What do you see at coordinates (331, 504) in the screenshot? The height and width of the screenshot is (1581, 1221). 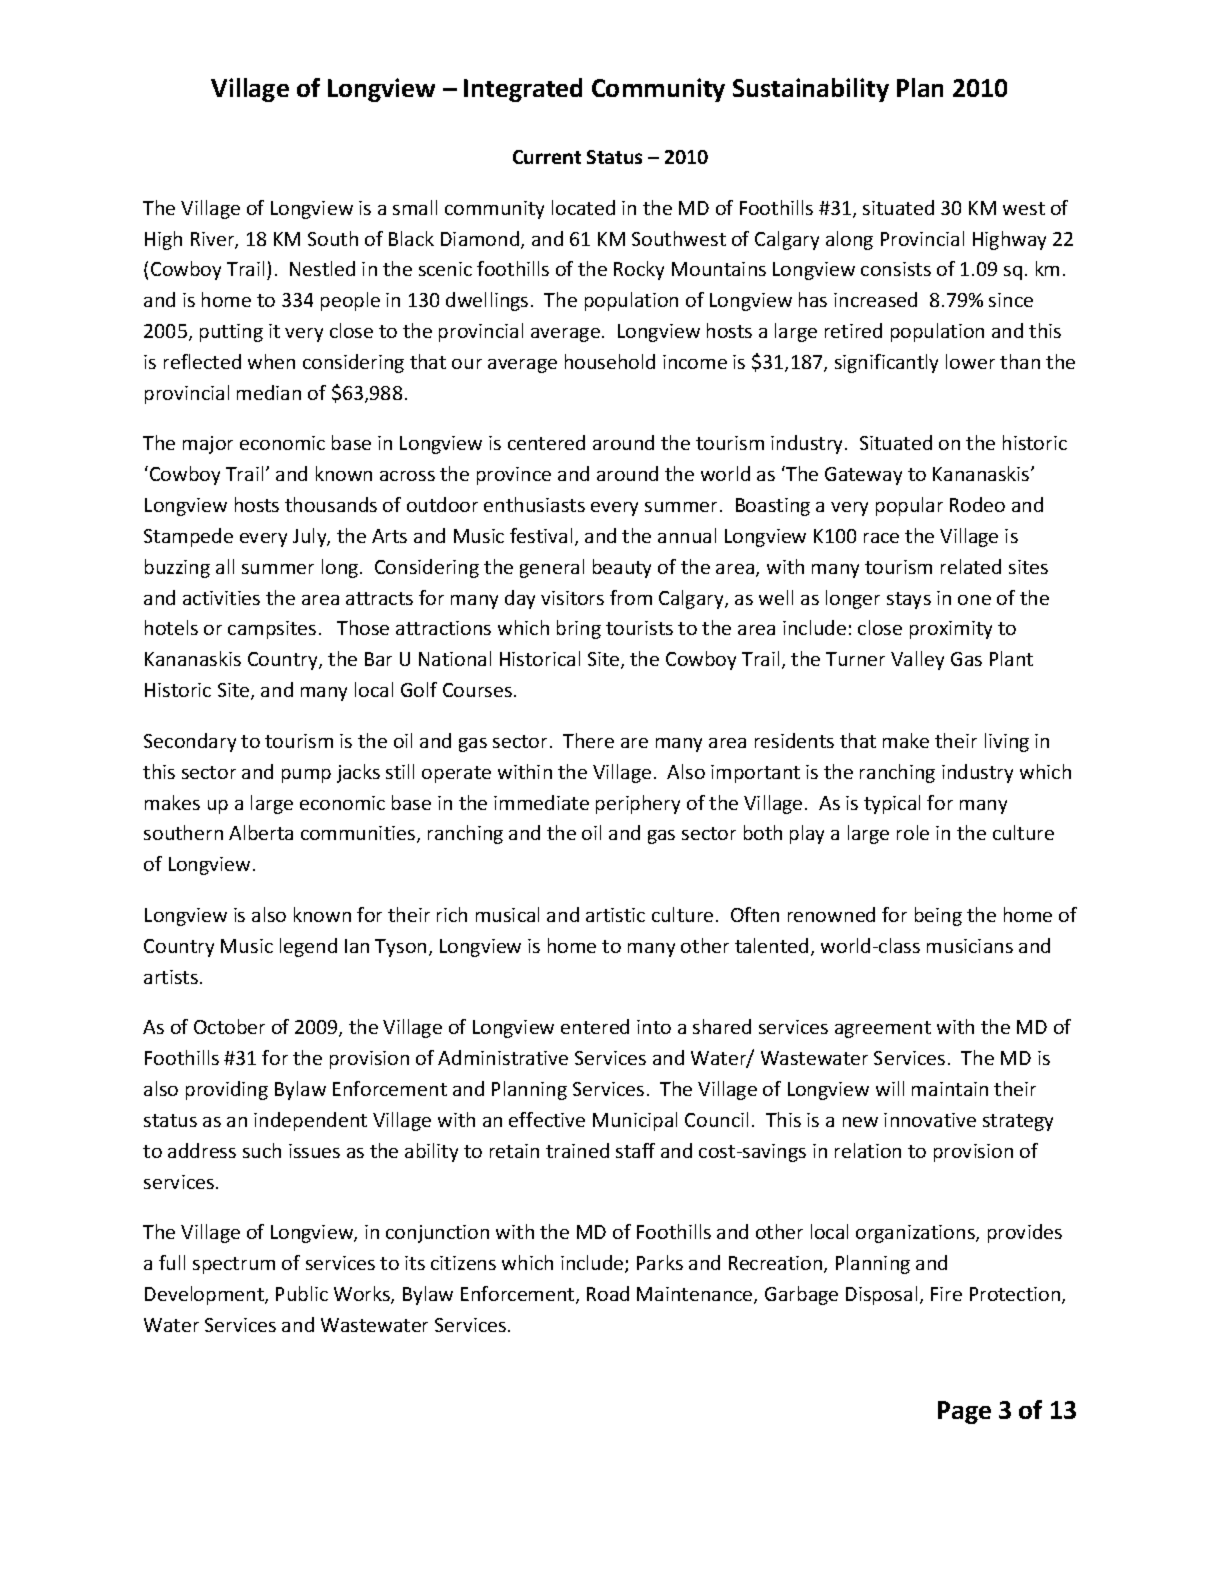 I see `thousands` at bounding box center [331, 504].
